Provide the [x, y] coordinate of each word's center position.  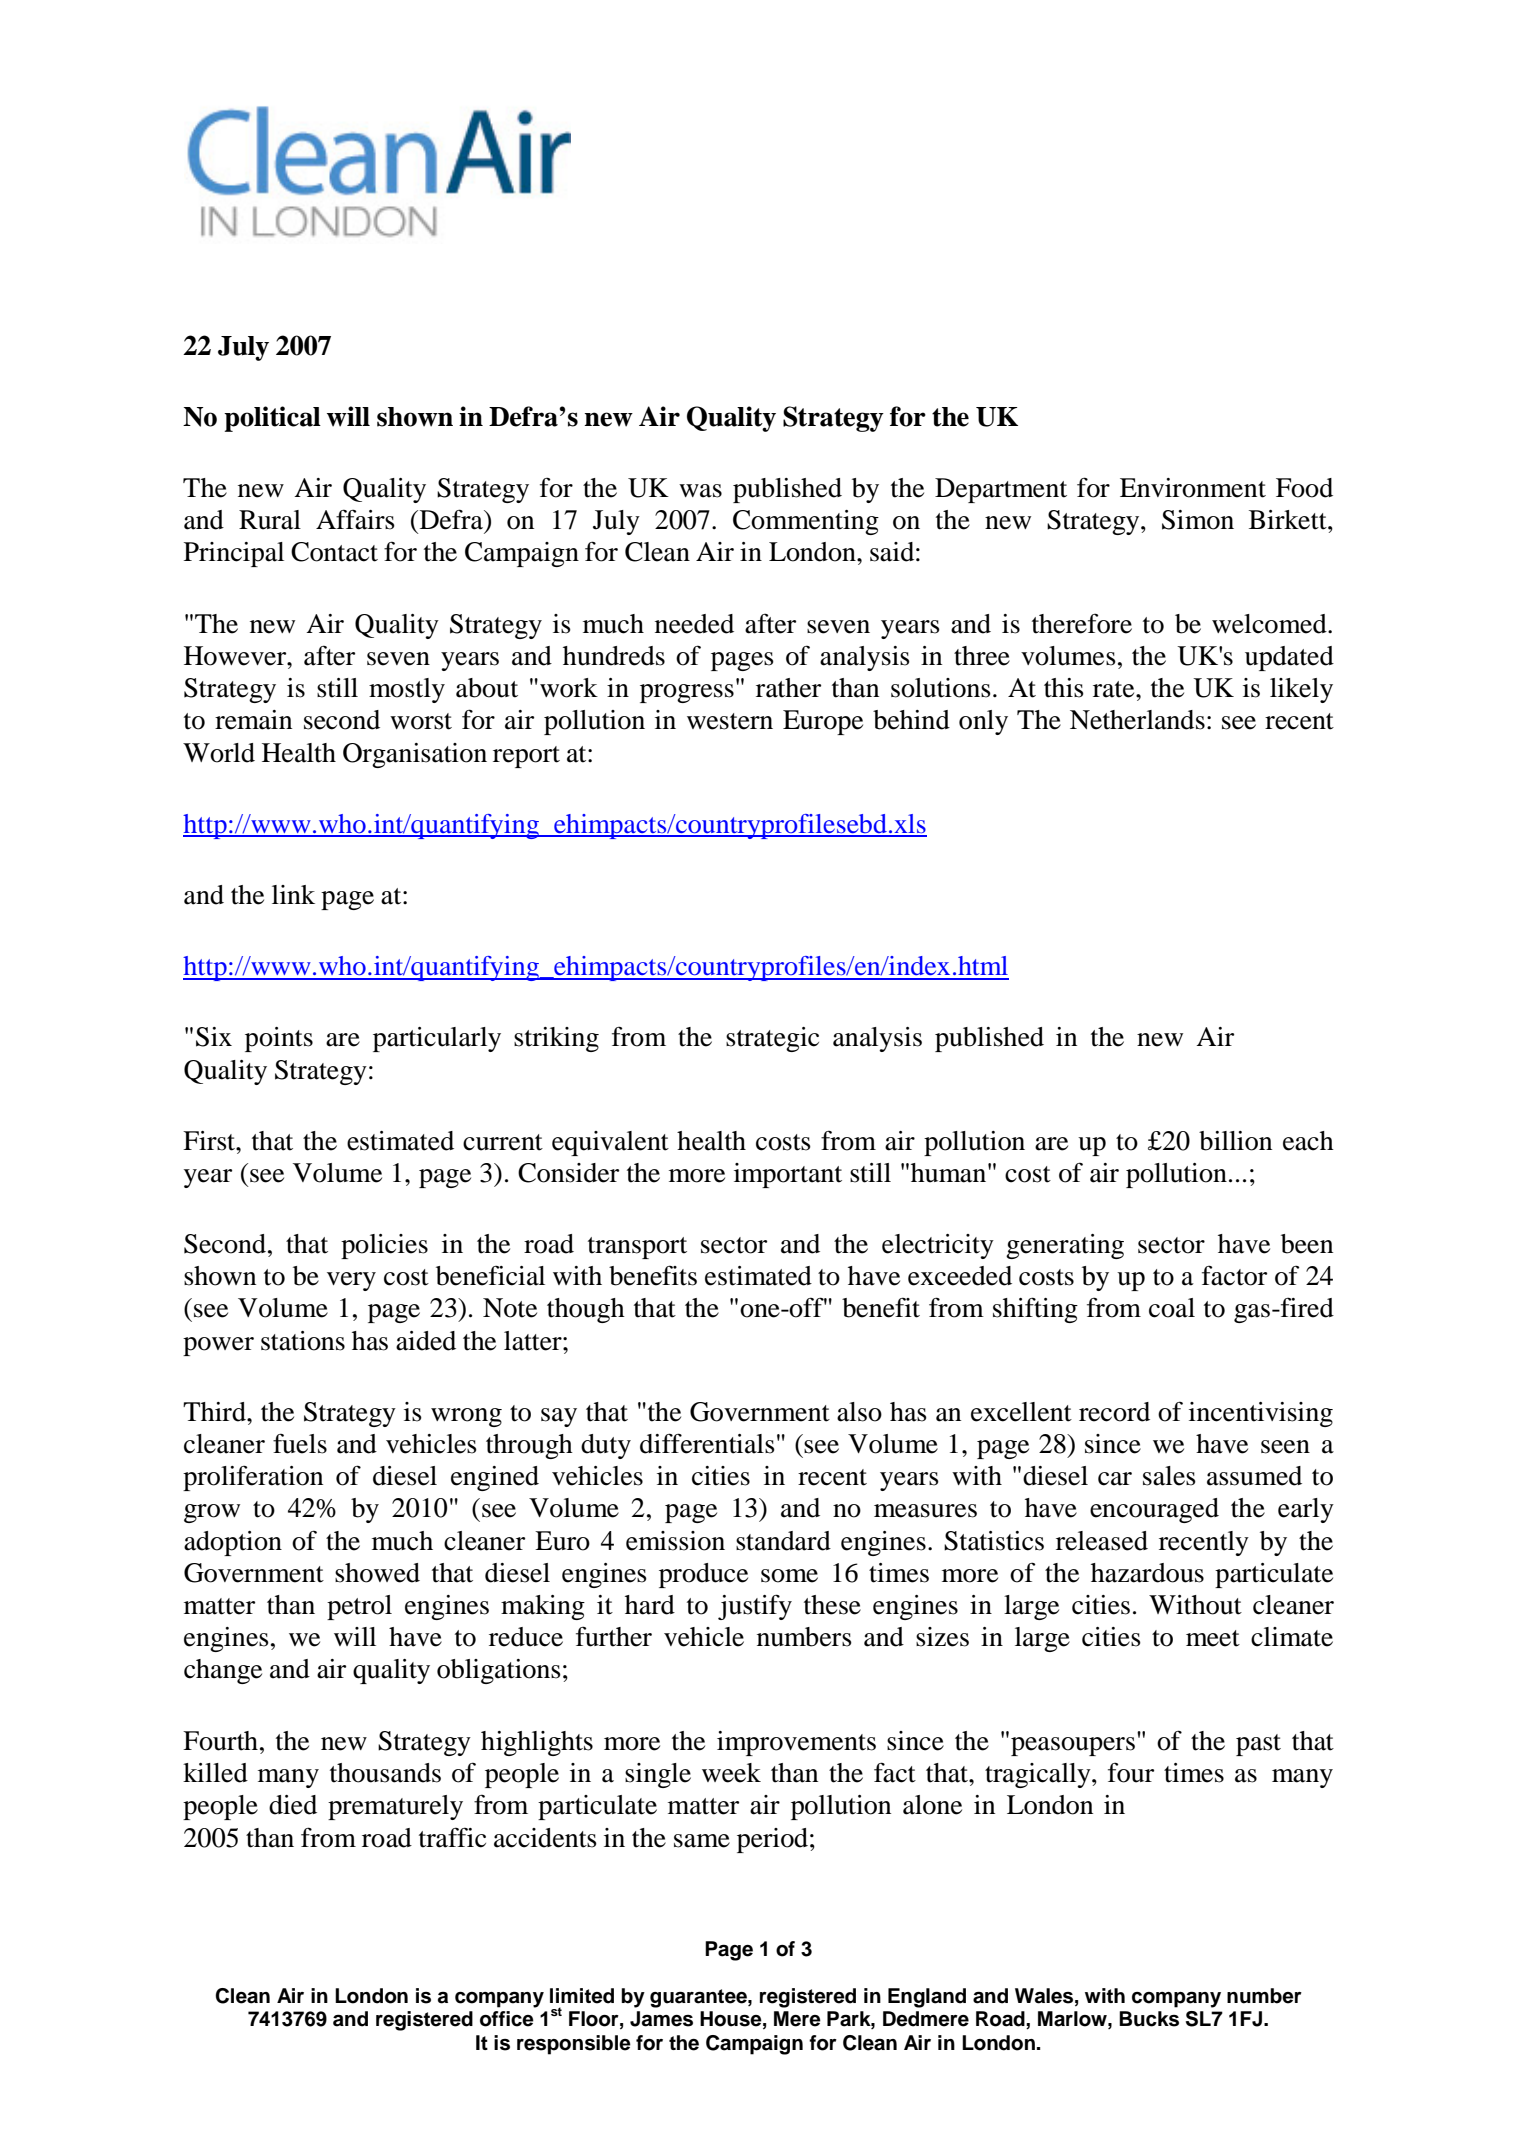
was [700, 491]
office [507, 2019]
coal [1172, 1308]
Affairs [355, 519]
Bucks [1149, 2019]
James [661, 2019]
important [788, 1175]
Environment [1193, 488]
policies [384, 1246]
